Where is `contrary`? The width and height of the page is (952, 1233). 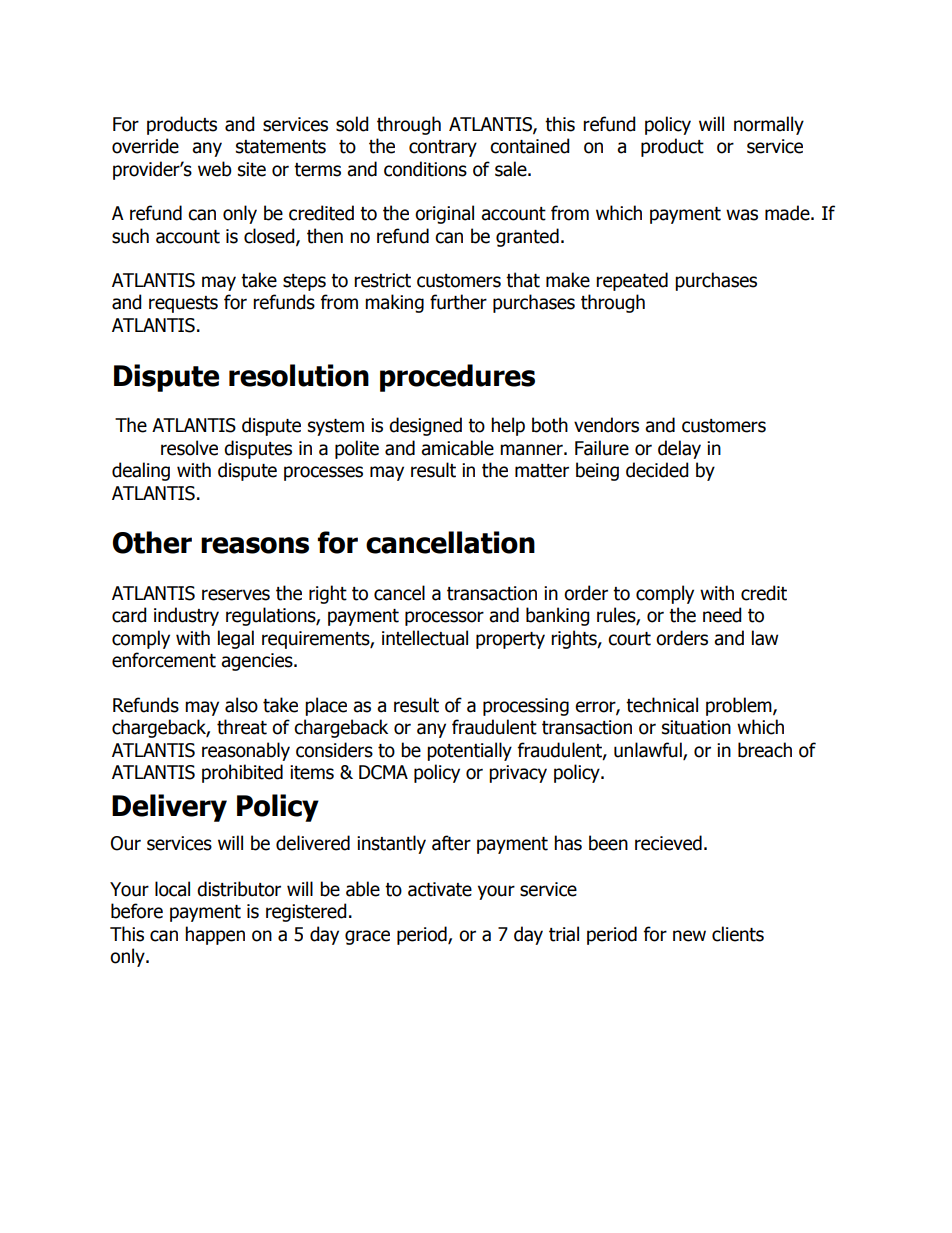
contrary is located at coordinates (443, 148).
